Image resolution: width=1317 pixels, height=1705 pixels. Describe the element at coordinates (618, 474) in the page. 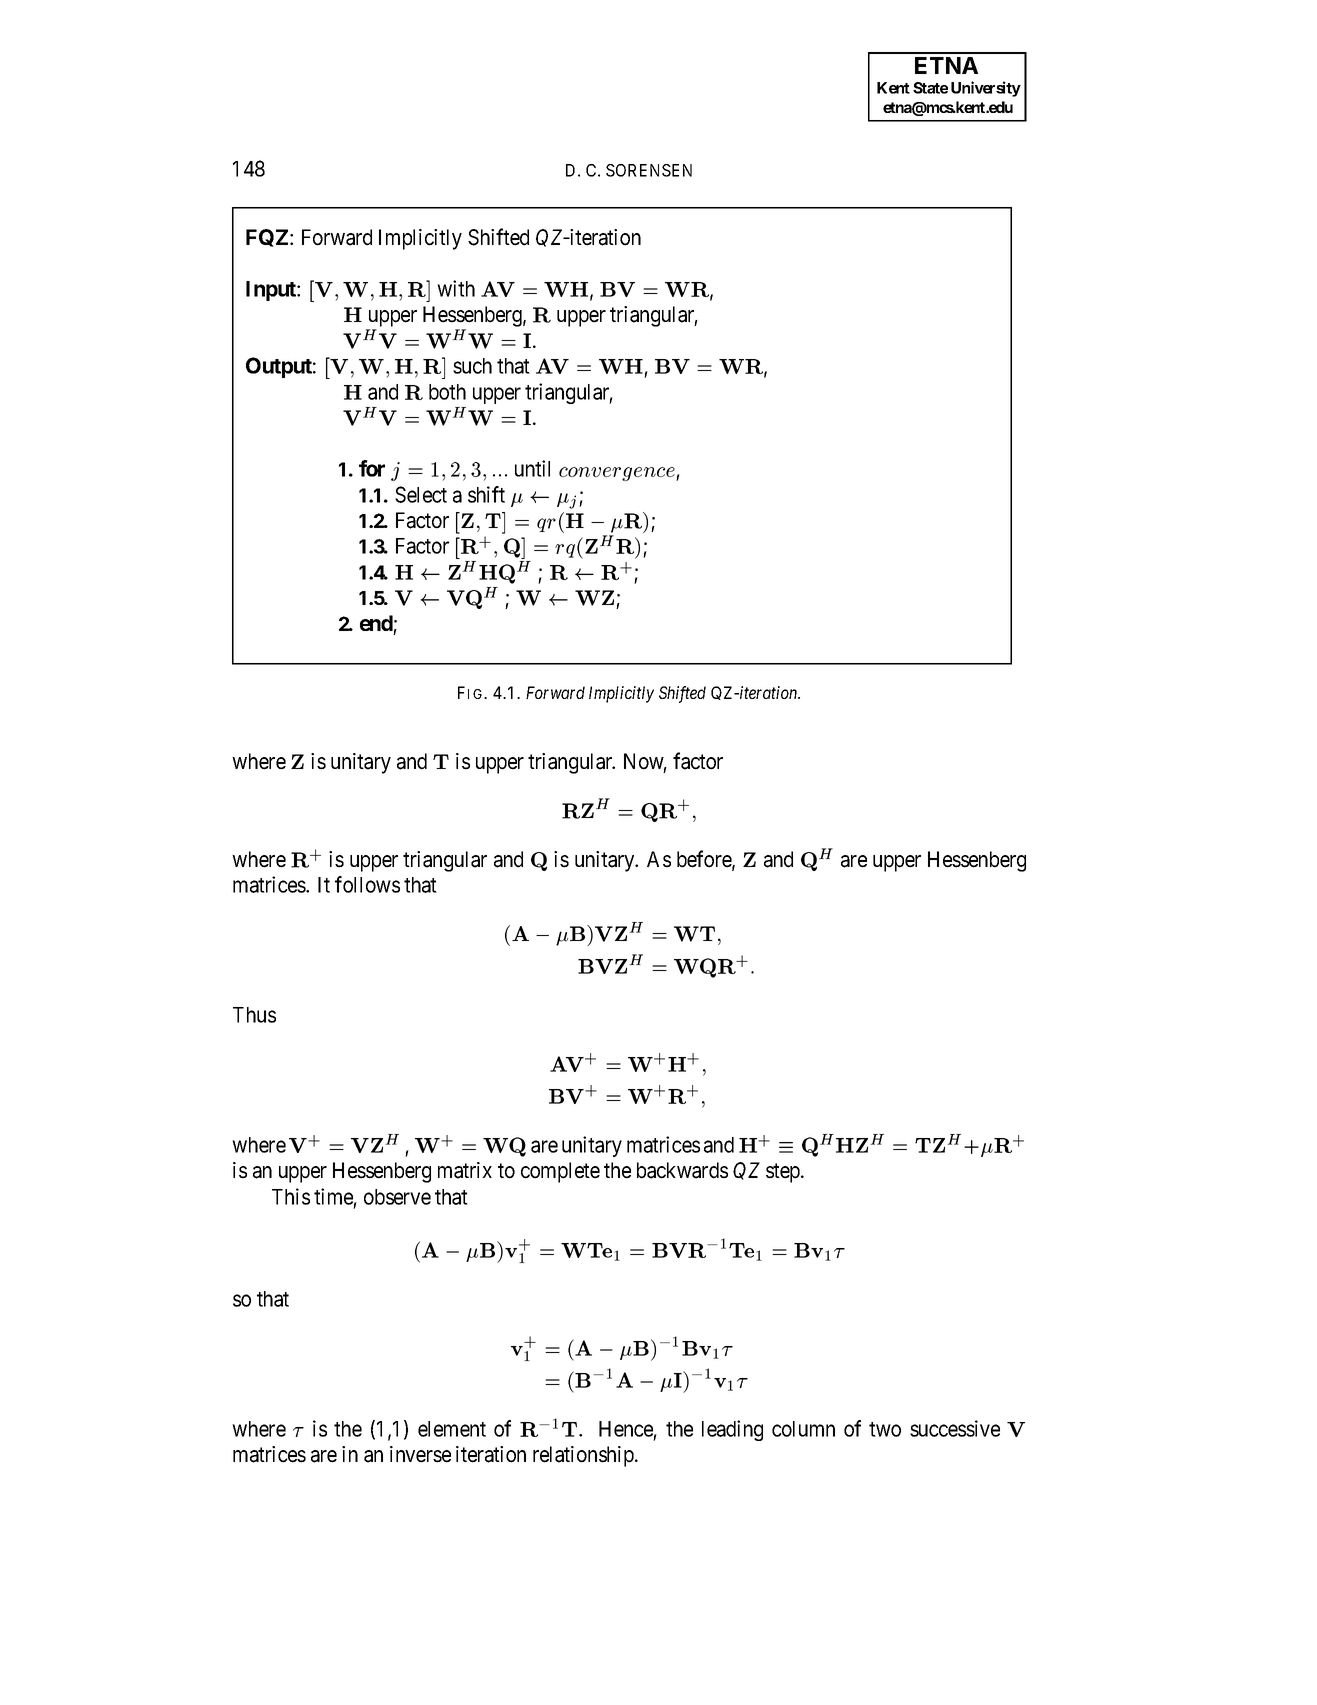

I see `convergence` at that location.
